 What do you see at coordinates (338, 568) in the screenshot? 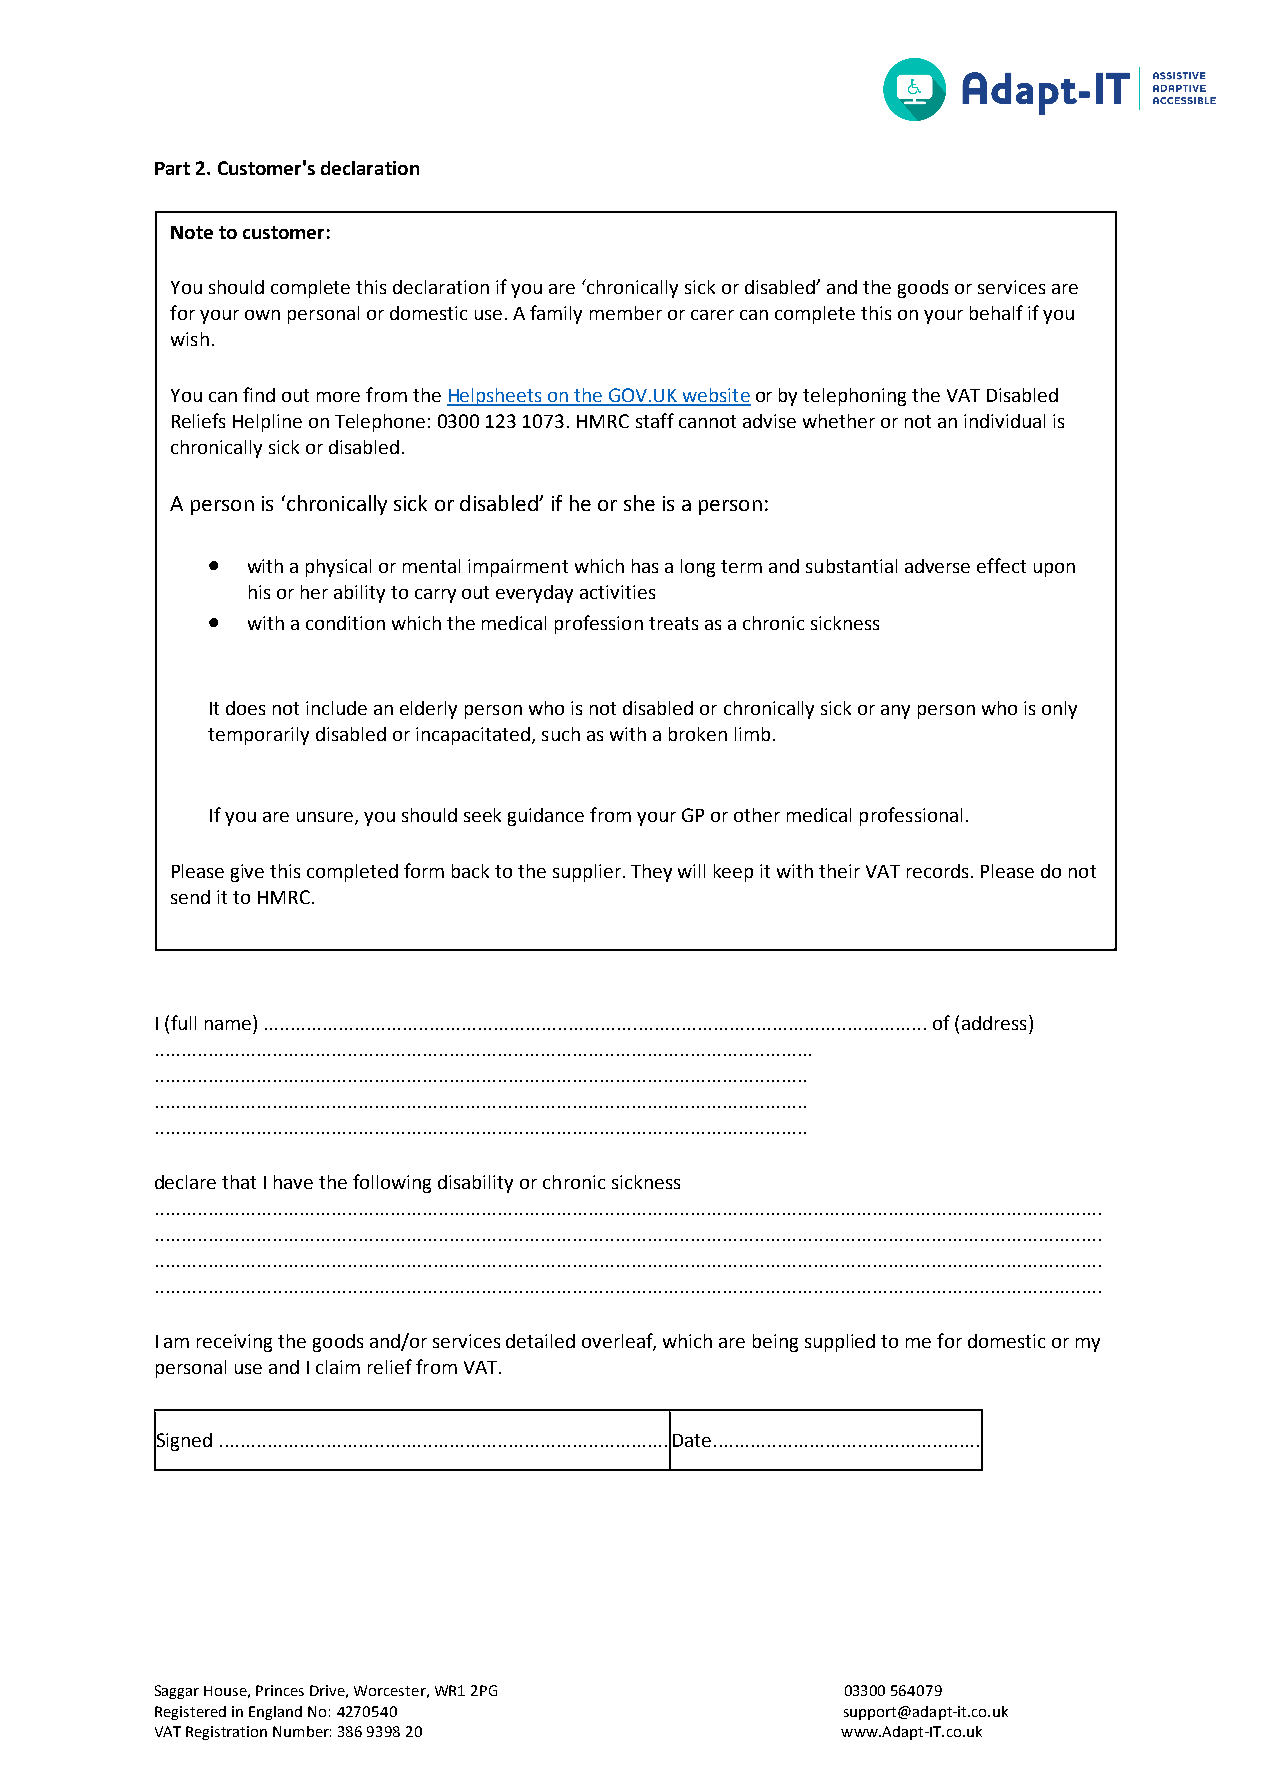
I see `physical` at bounding box center [338, 568].
